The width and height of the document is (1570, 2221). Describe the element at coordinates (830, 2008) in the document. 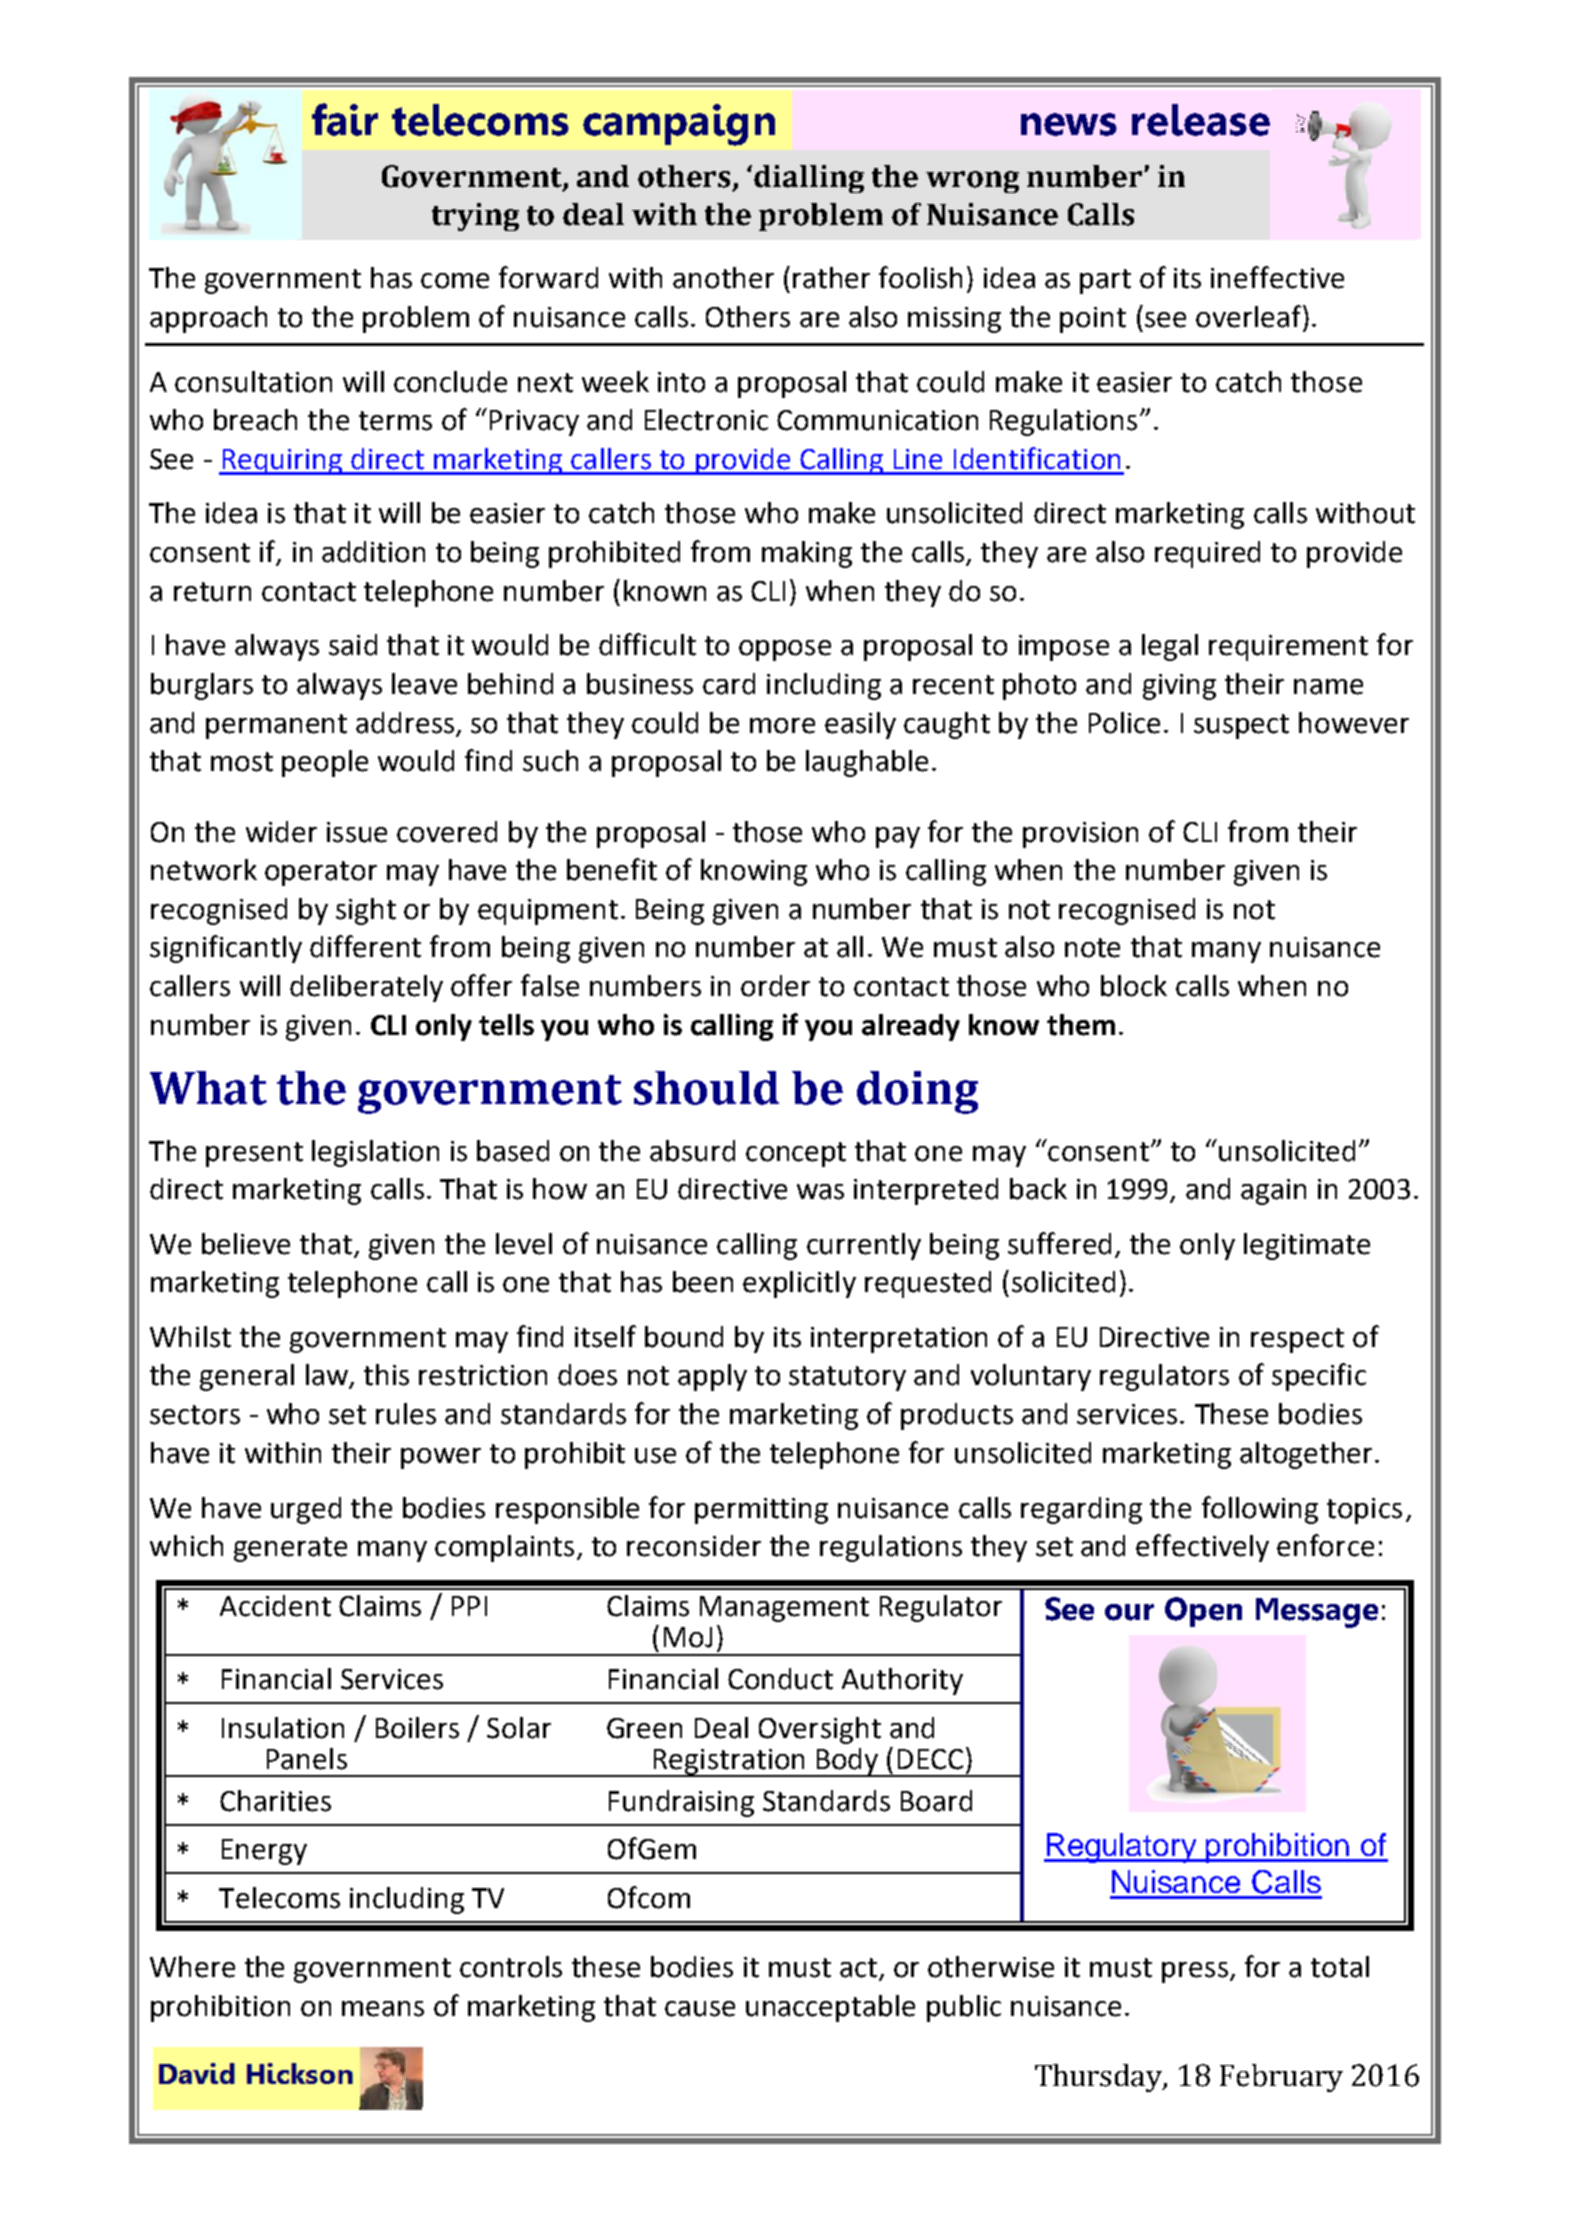

I see `unacceptable` at that location.
